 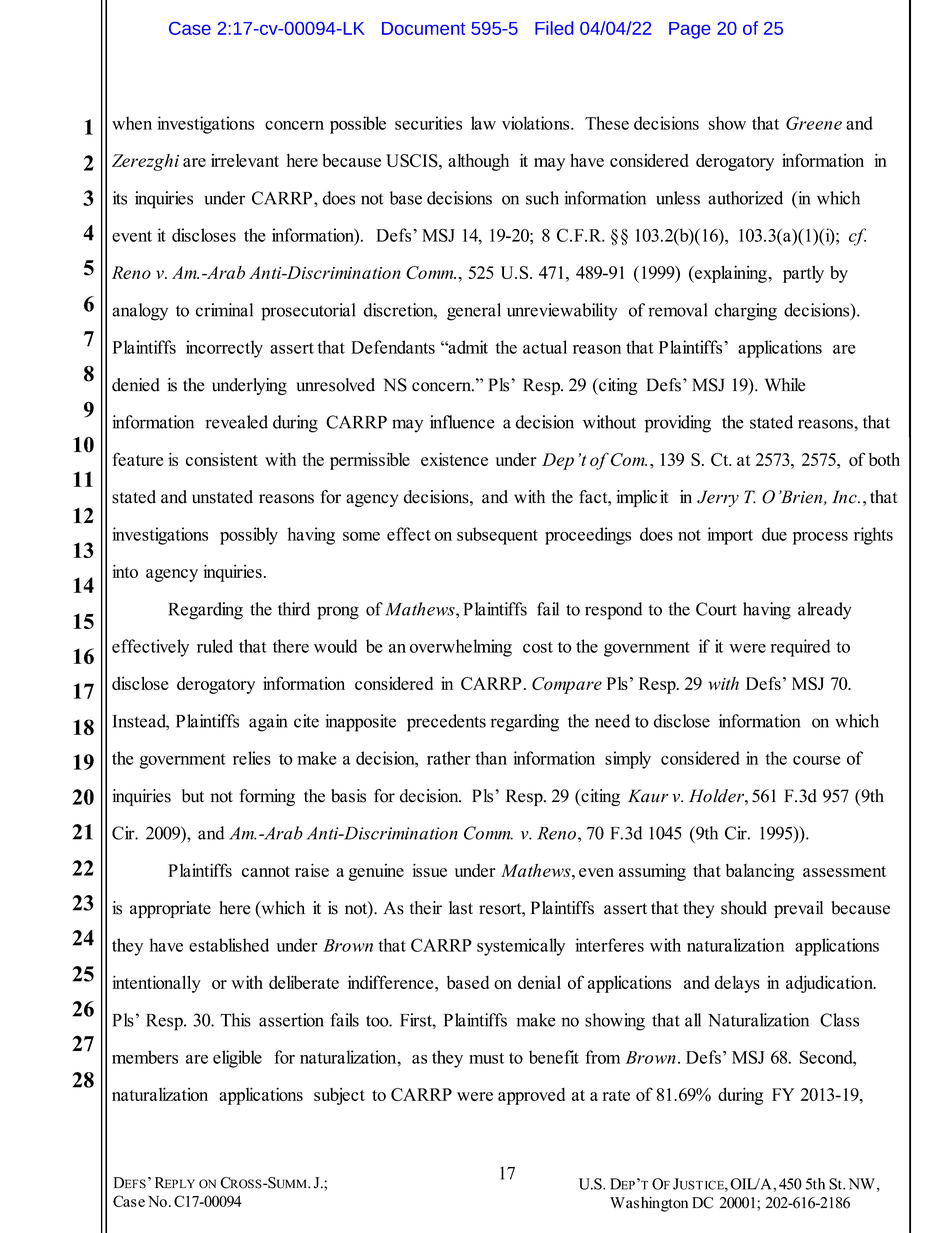 What do you see at coordinates (814, 123) in the document?
I see `Greene` at bounding box center [814, 123].
